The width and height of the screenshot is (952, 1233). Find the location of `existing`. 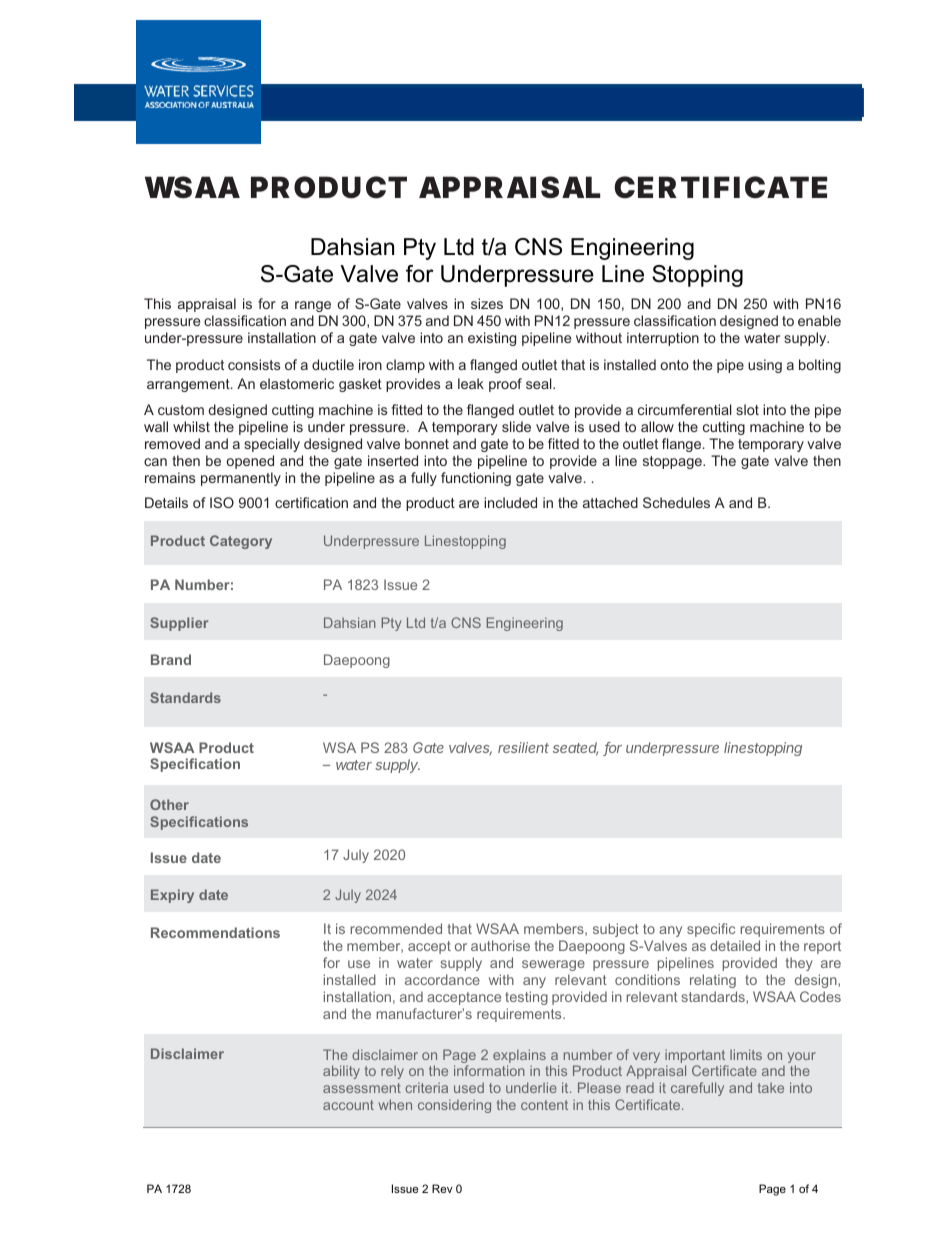

existing is located at coordinates (492, 339).
